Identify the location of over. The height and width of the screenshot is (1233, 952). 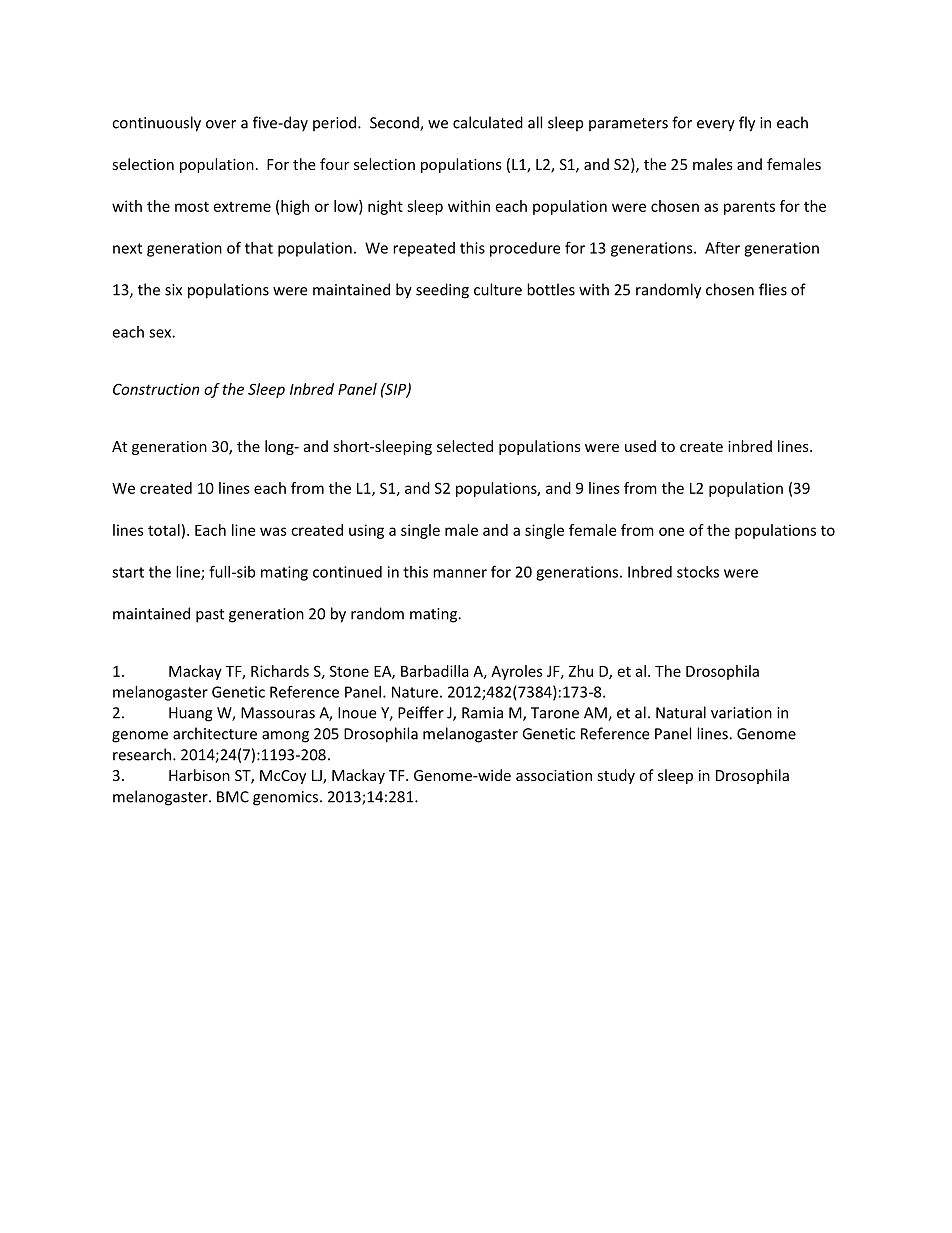
(221, 124).
